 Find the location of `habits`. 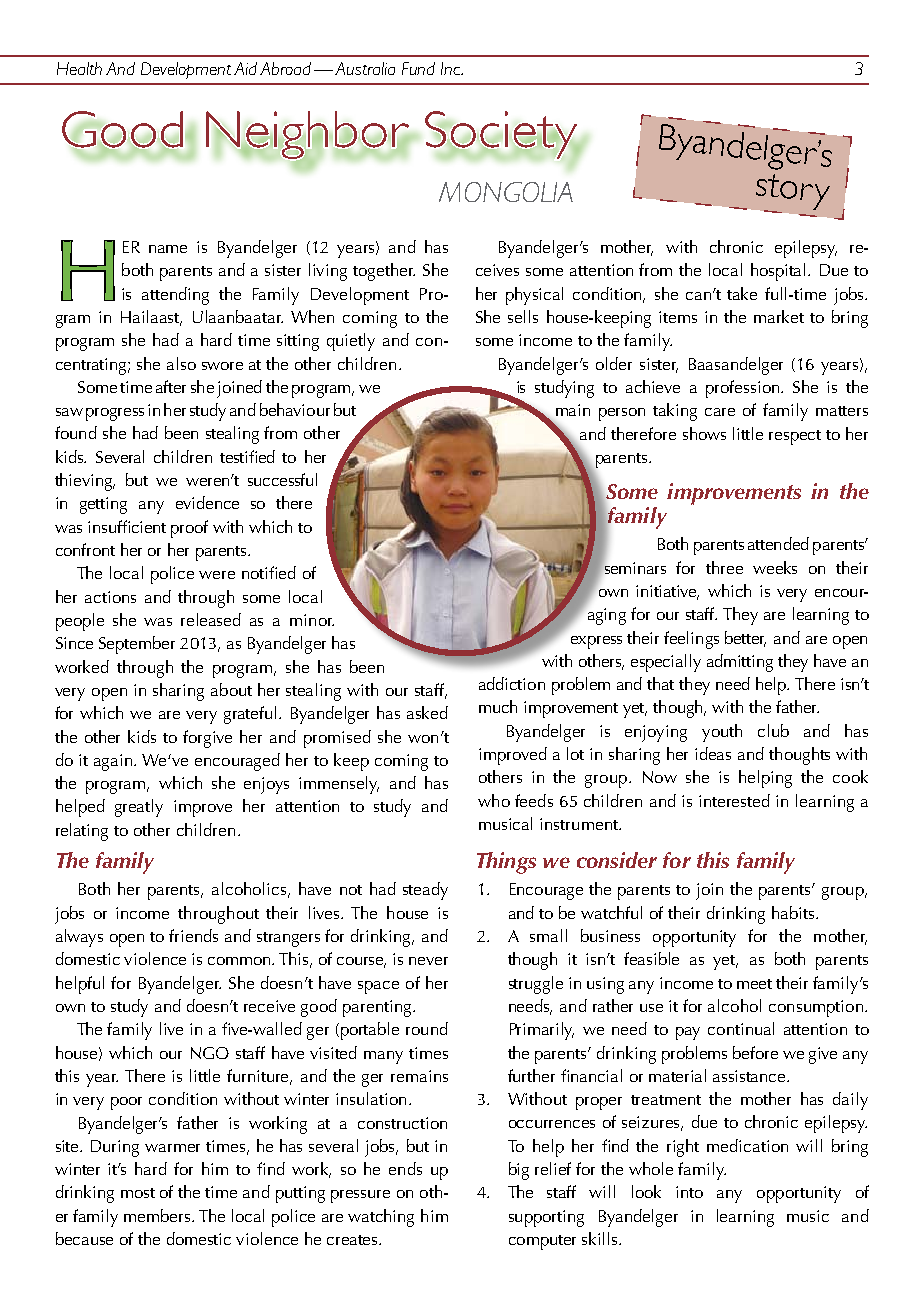

habits is located at coordinates (794, 912).
